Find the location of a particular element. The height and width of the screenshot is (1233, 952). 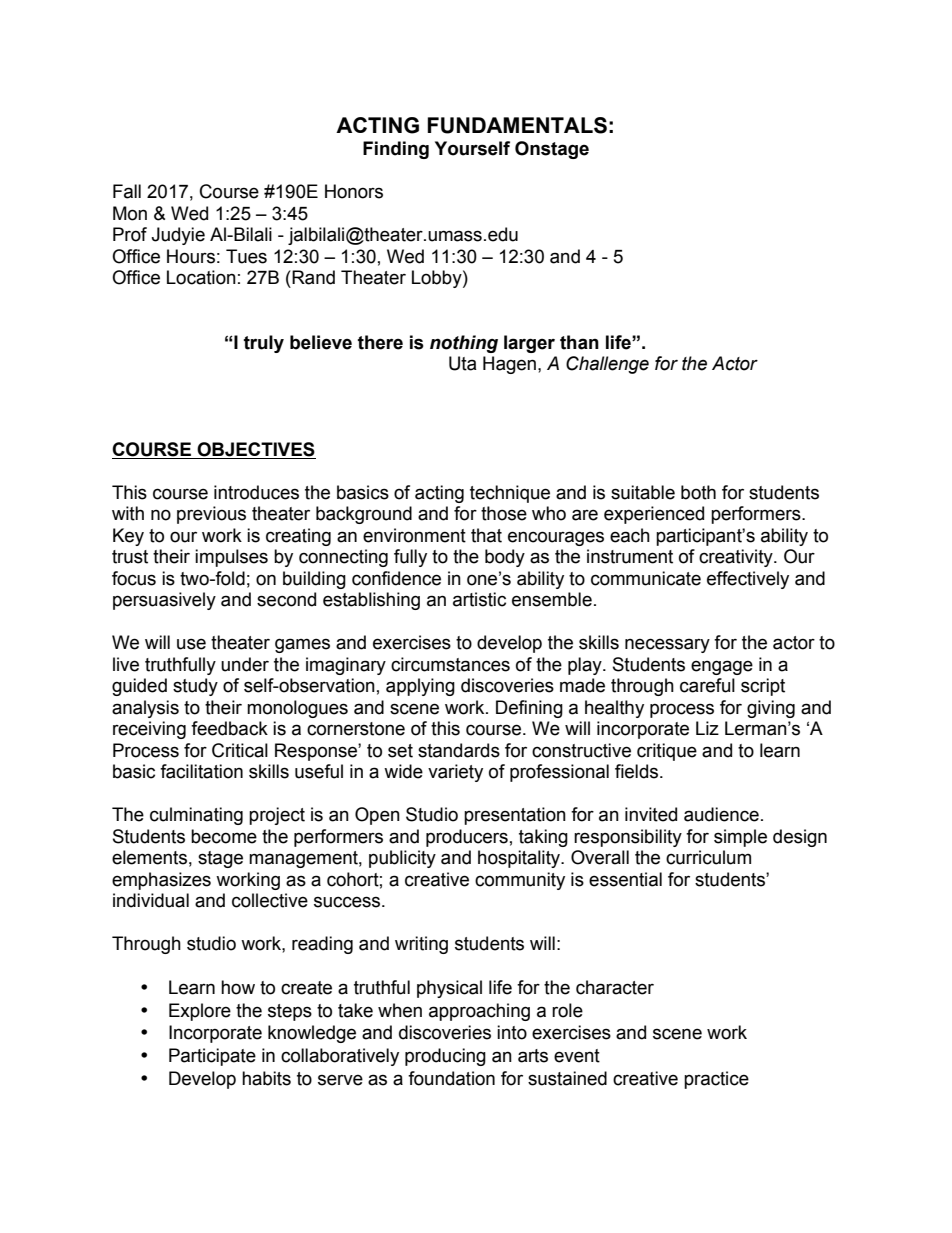

artistic is located at coordinates (479, 599).
